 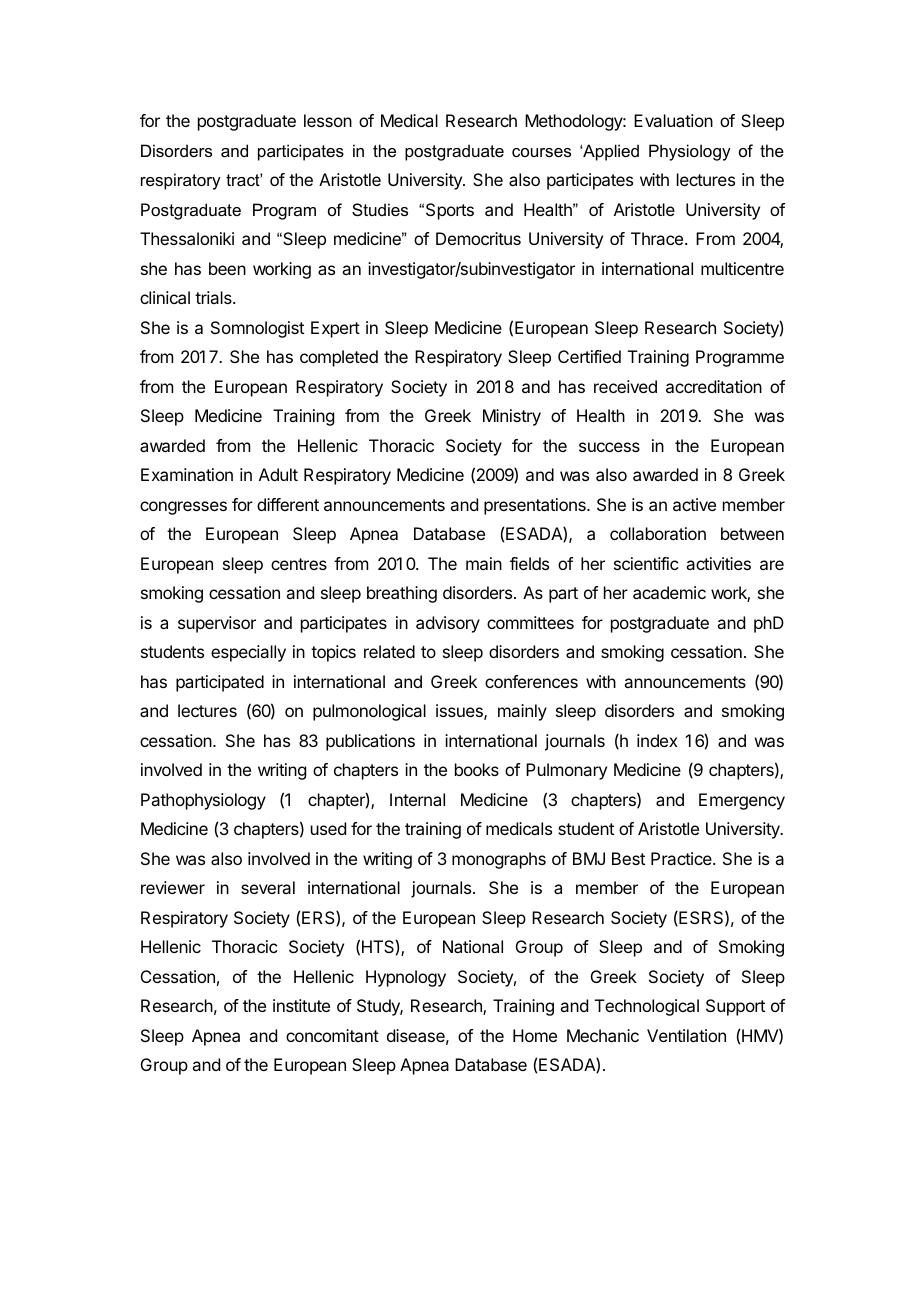 I want to click on books, so click(x=477, y=769).
